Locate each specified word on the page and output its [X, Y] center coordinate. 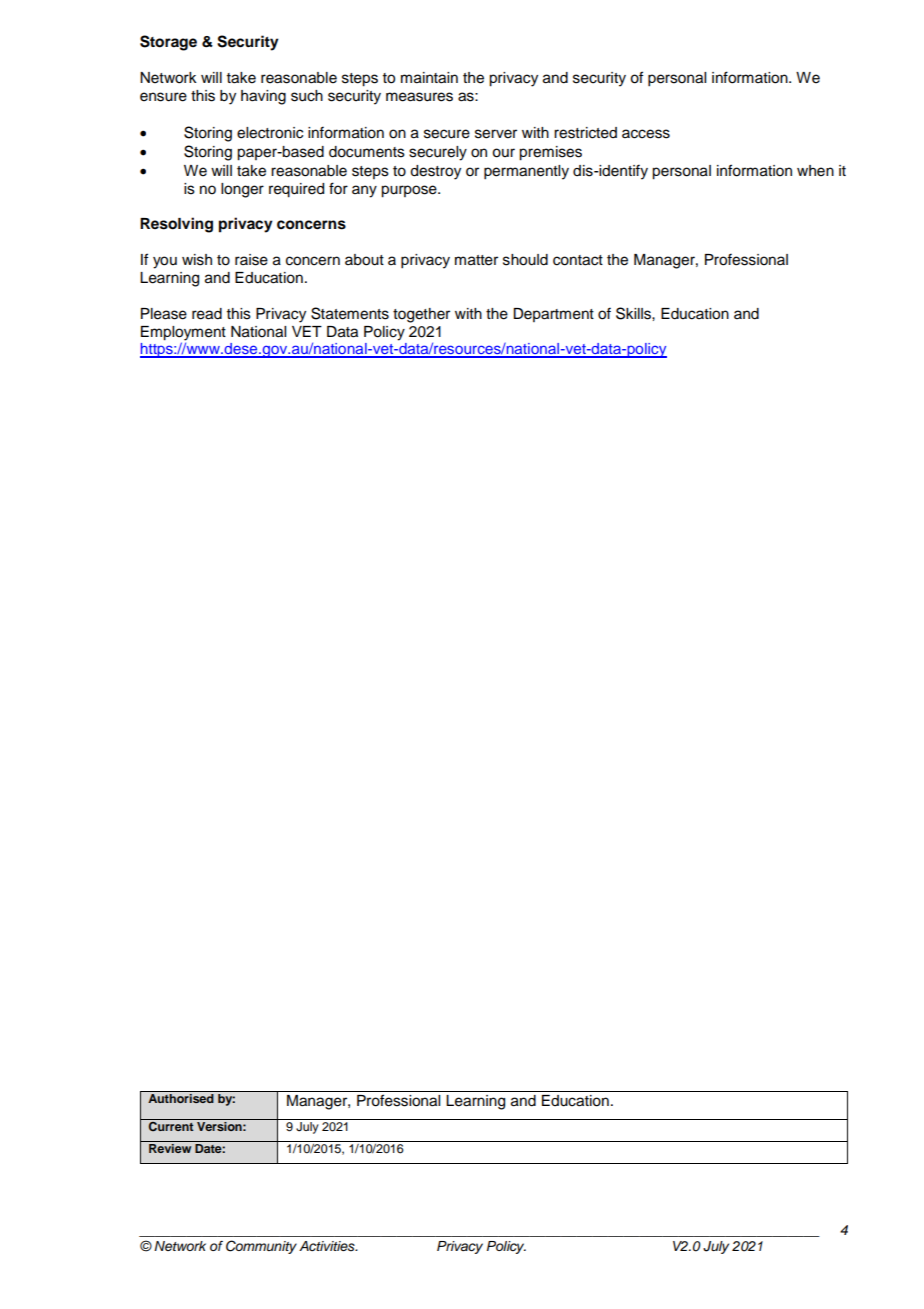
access [646, 134]
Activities [328, 1246]
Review [170, 1147]
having [263, 97]
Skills [634, 313]
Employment [183, 334]
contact [578, 260]
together [421, 315]
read [207, 314]
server [496, 134]
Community [261, 1247]
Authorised [181, 1098]
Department [553, 315]
